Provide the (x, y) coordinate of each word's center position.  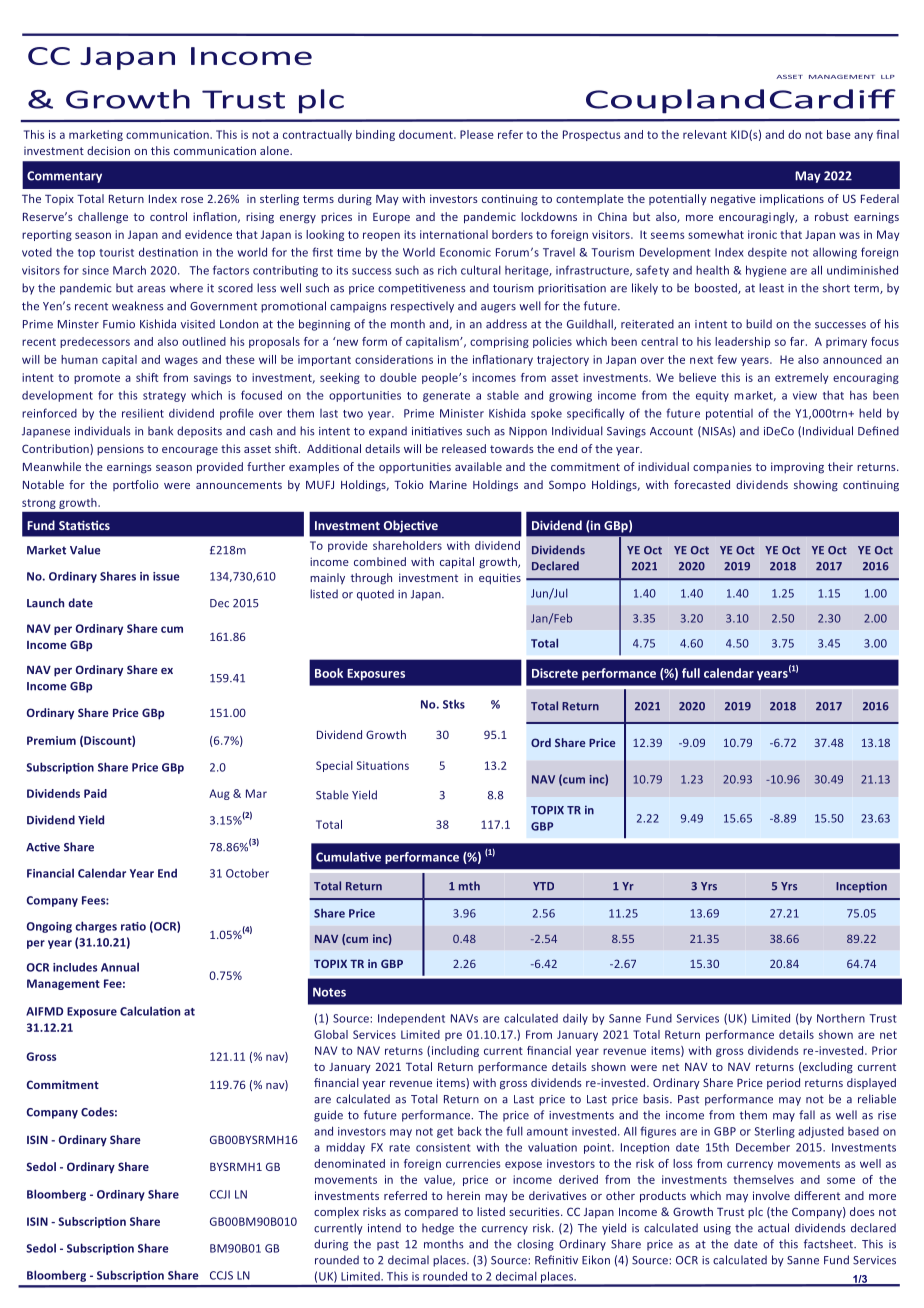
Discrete (555, 673)
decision (108, 150)
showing (816, 486)
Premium (51, 740)
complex (336, 1212)
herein (463, 1195)
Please (477, 134)
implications (792, 200)
